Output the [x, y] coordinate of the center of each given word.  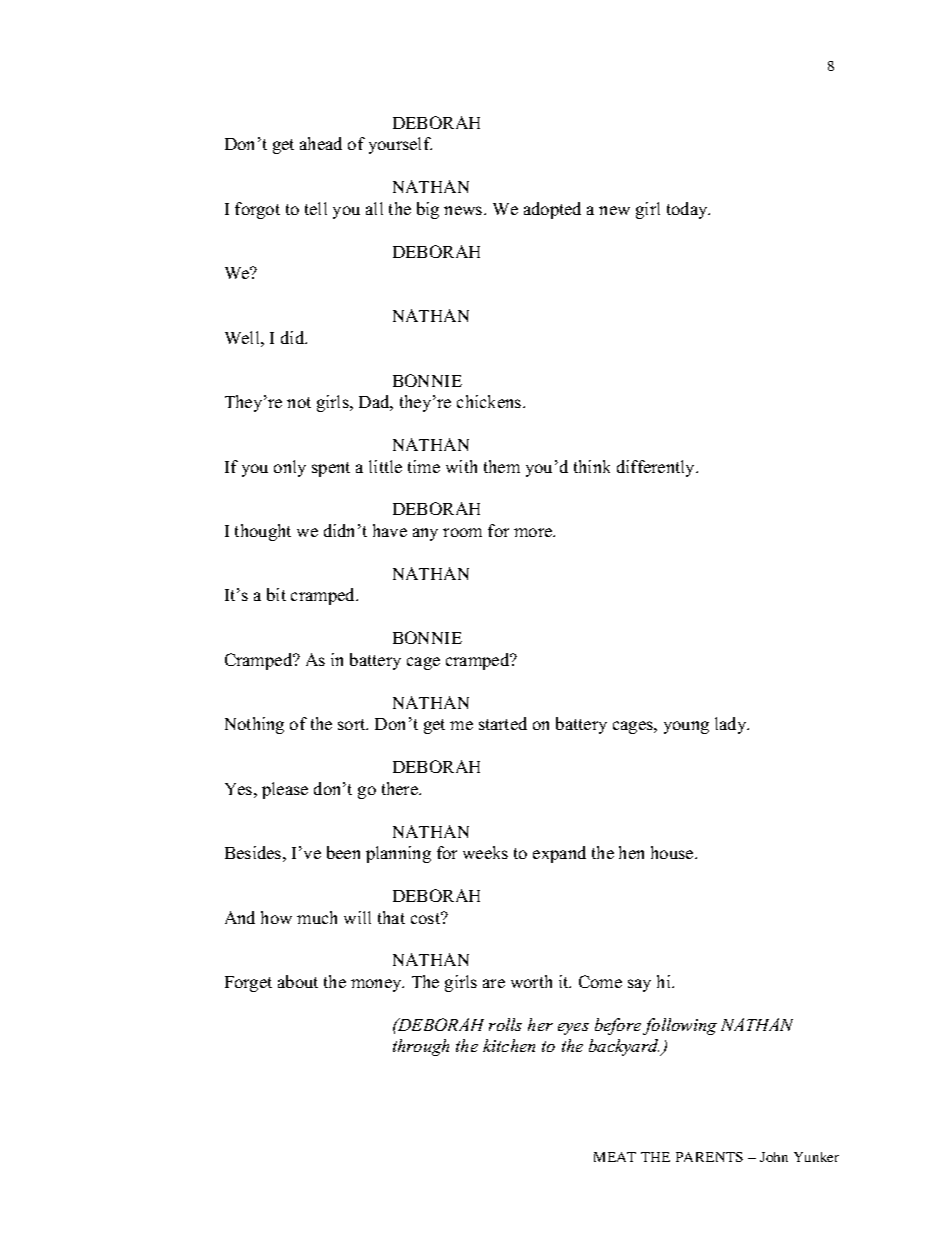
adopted [552, 210]
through [421, 1047]
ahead [321, 143]
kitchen [509, 1045]
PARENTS [709, 1157]
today [688, 210]
